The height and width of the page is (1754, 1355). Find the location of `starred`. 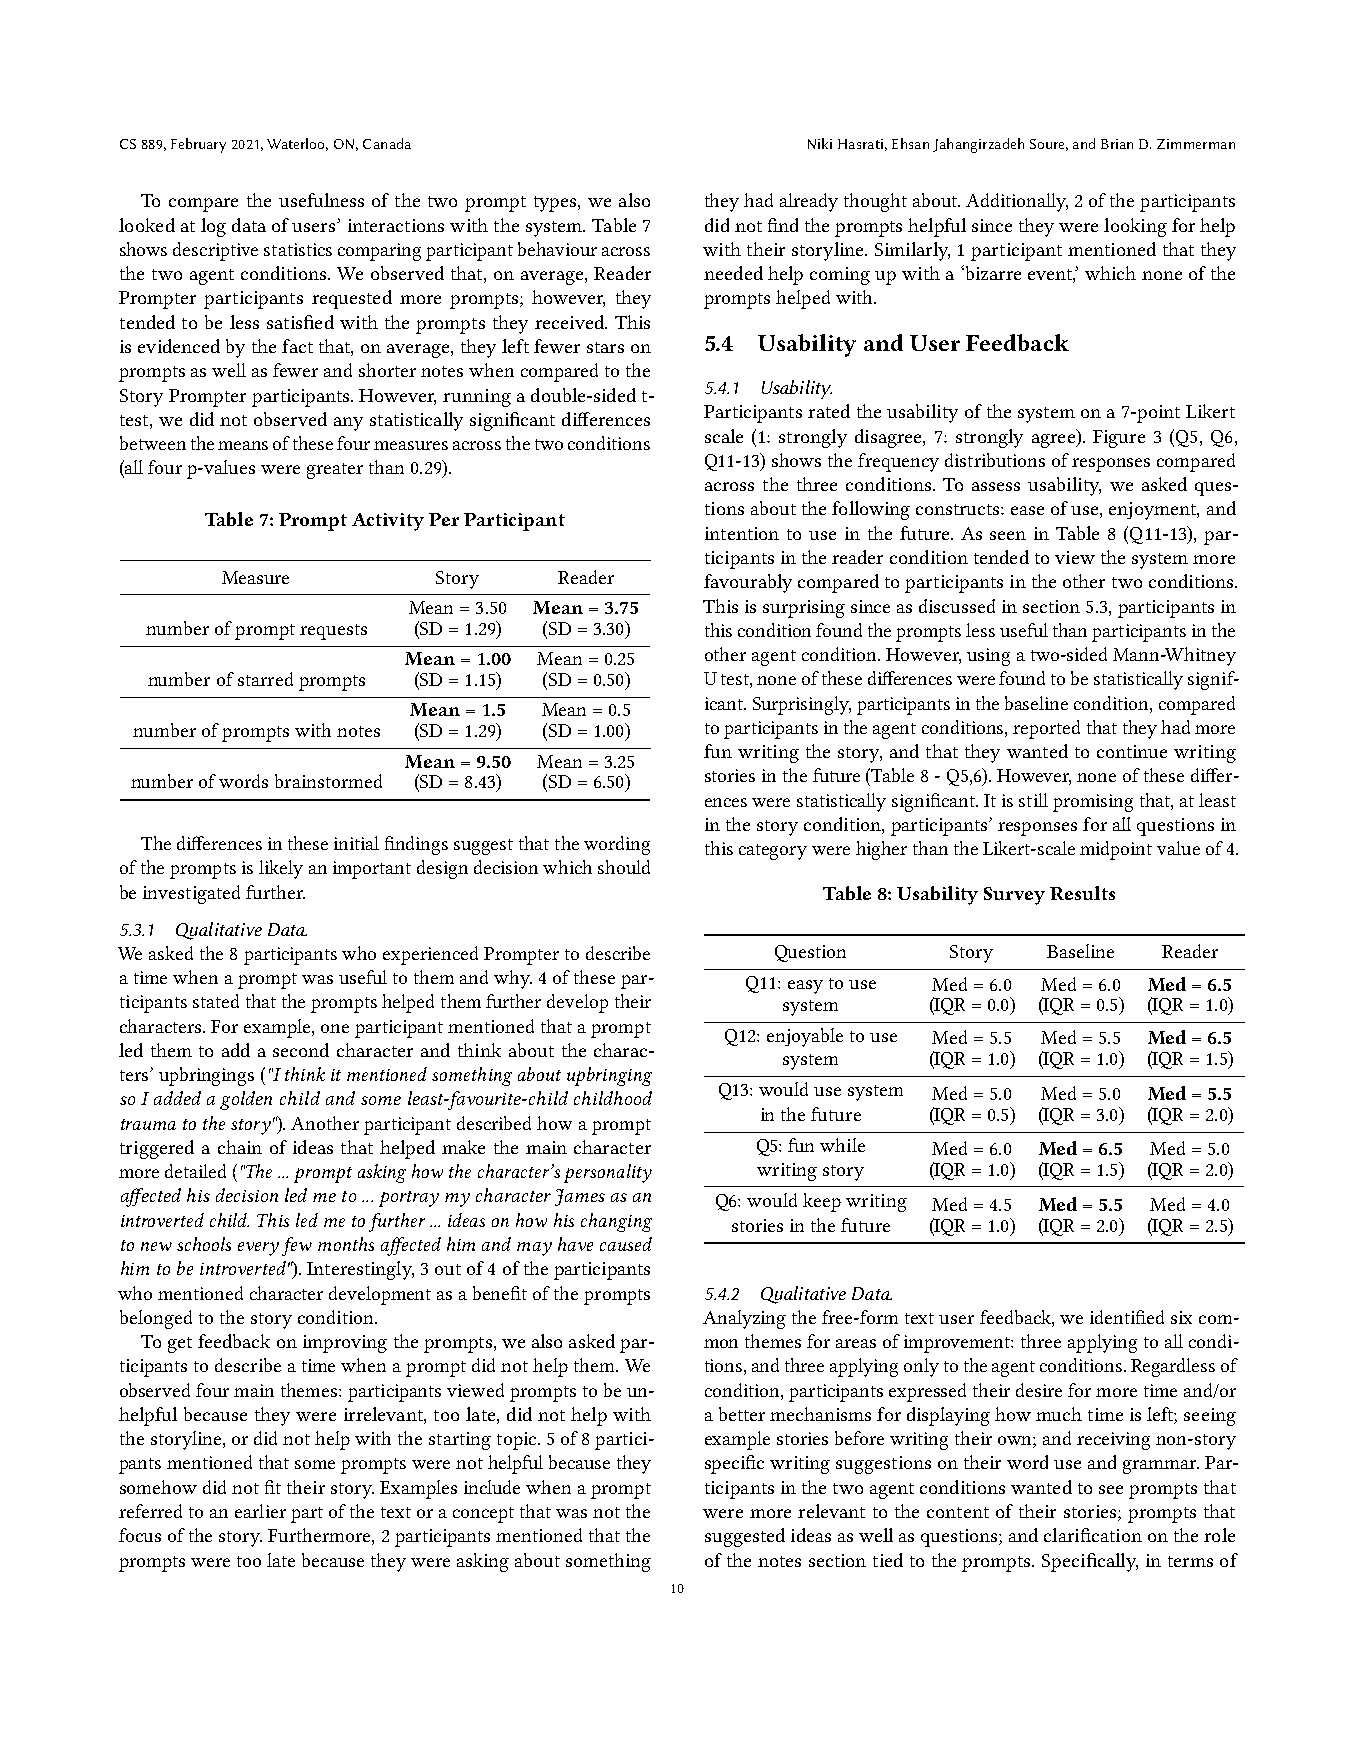

starred is located at coordinates (265, 679).
